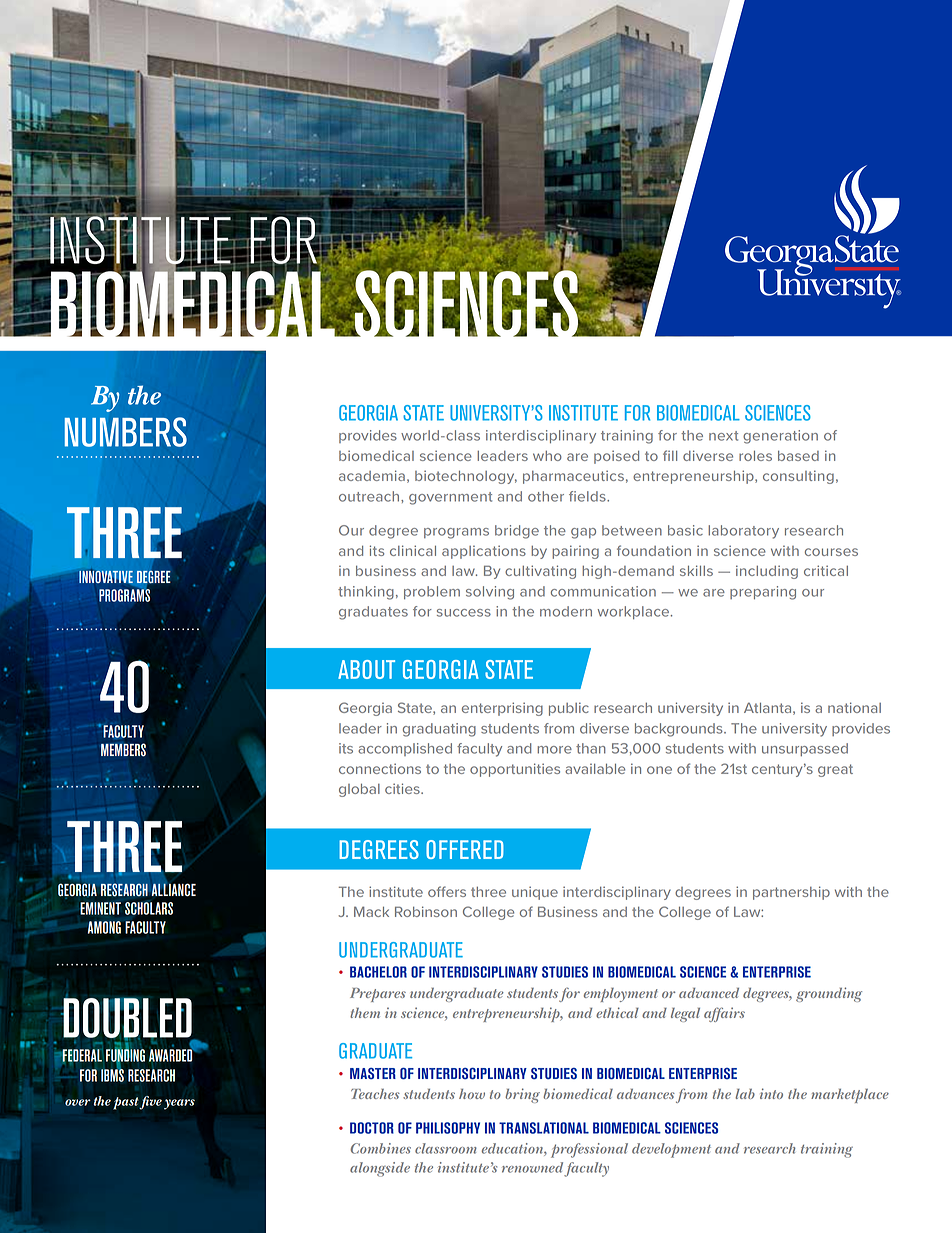  Describe the element at coordinates (835, 770) in the document. I see `great` at that location.
